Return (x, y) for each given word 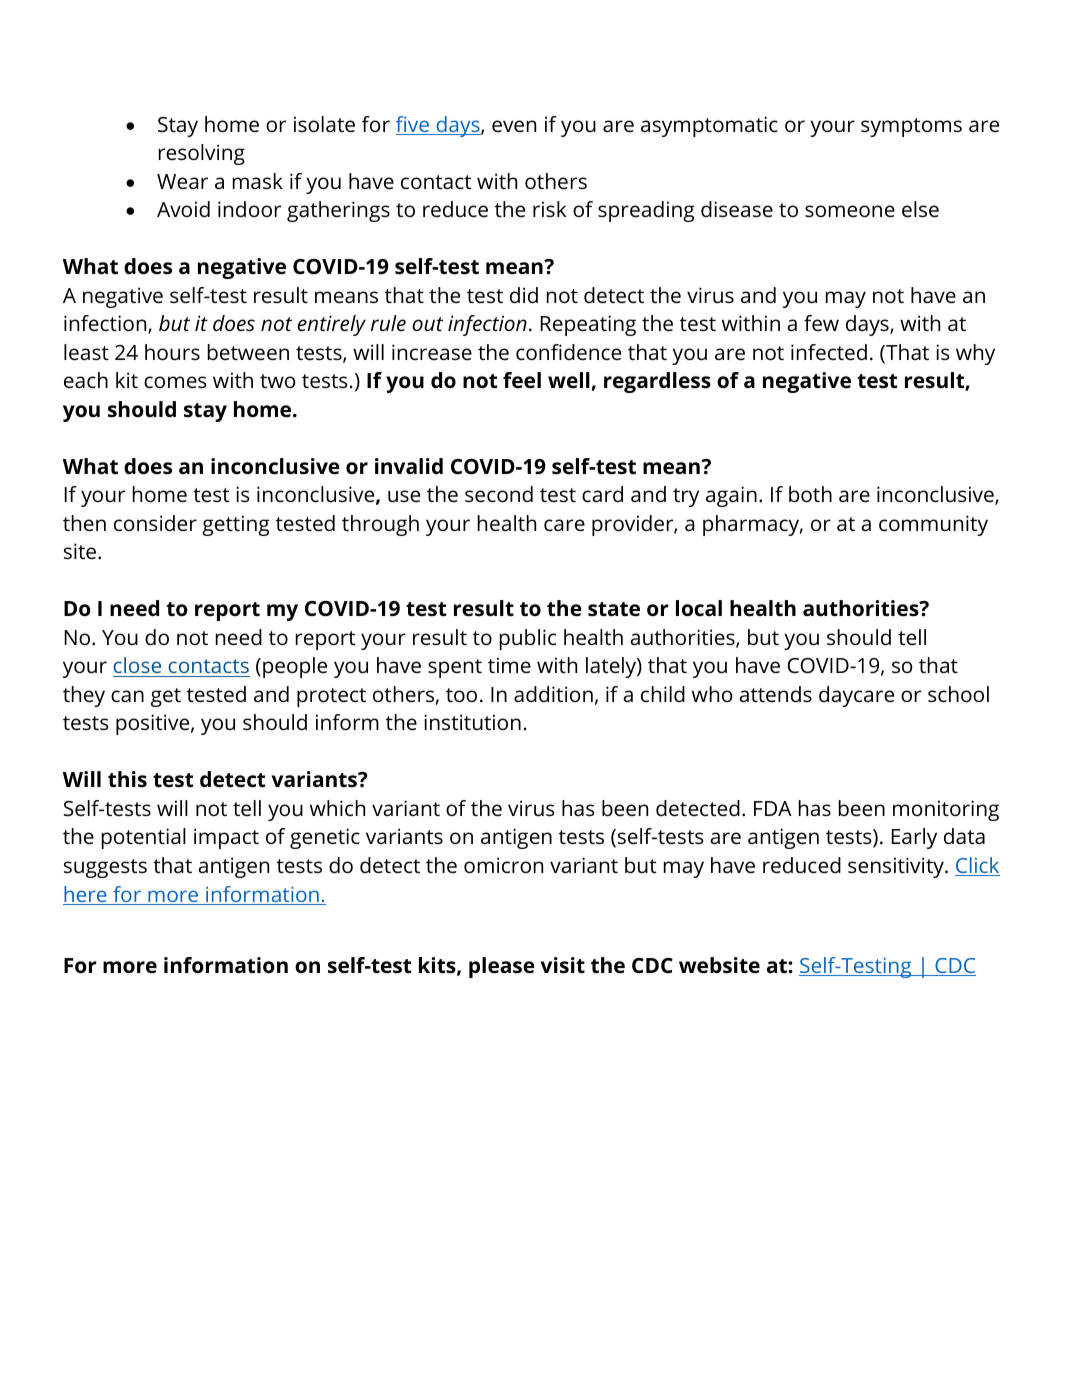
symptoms (911, 127)
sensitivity (897, 867)
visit (563, 965)
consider (155, 523)
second (499, 494)
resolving (202, 154)
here (86, 895)
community (933, 525)
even (514, 126)
